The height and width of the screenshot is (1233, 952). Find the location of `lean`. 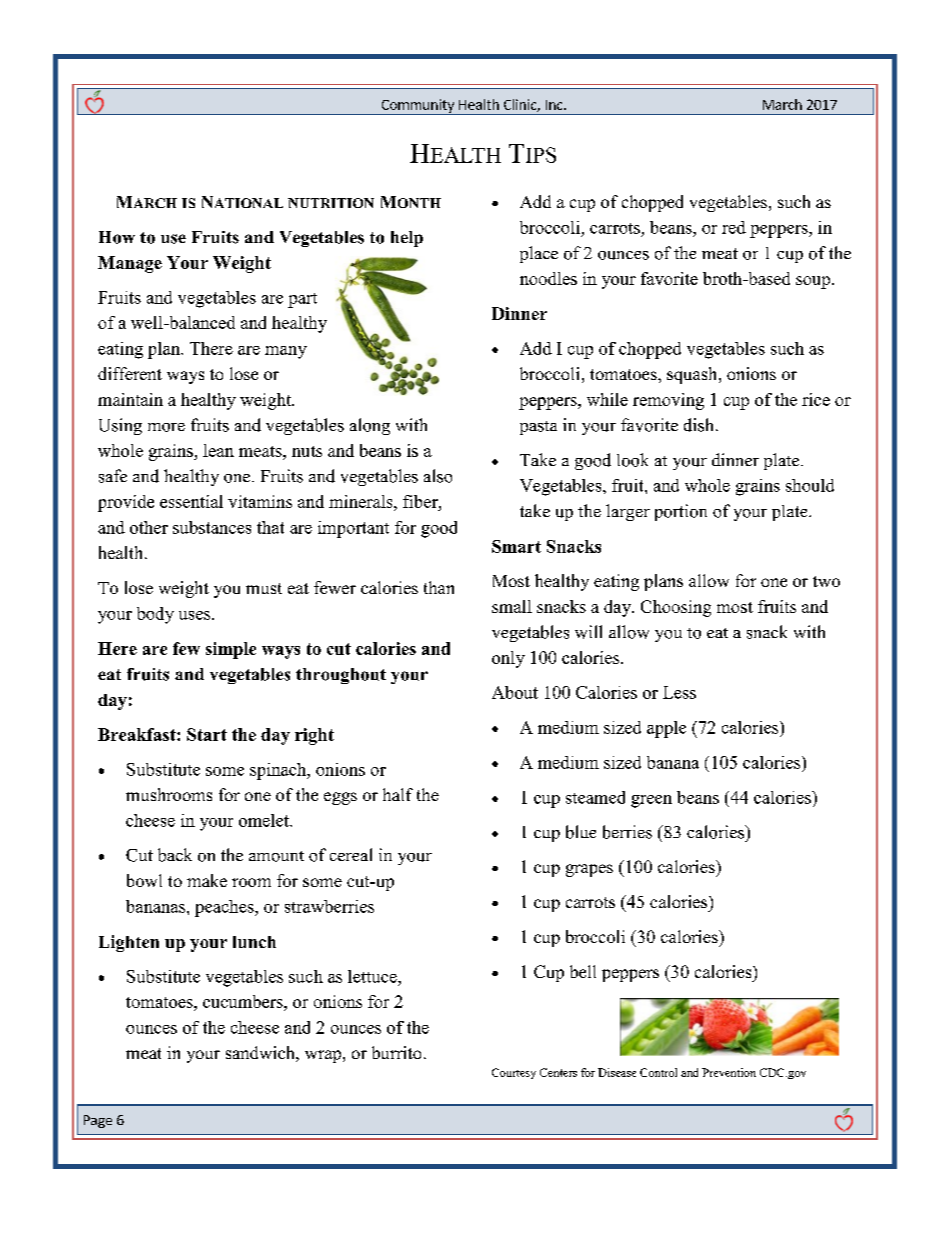

lean is located at coordinates (218, 450).
